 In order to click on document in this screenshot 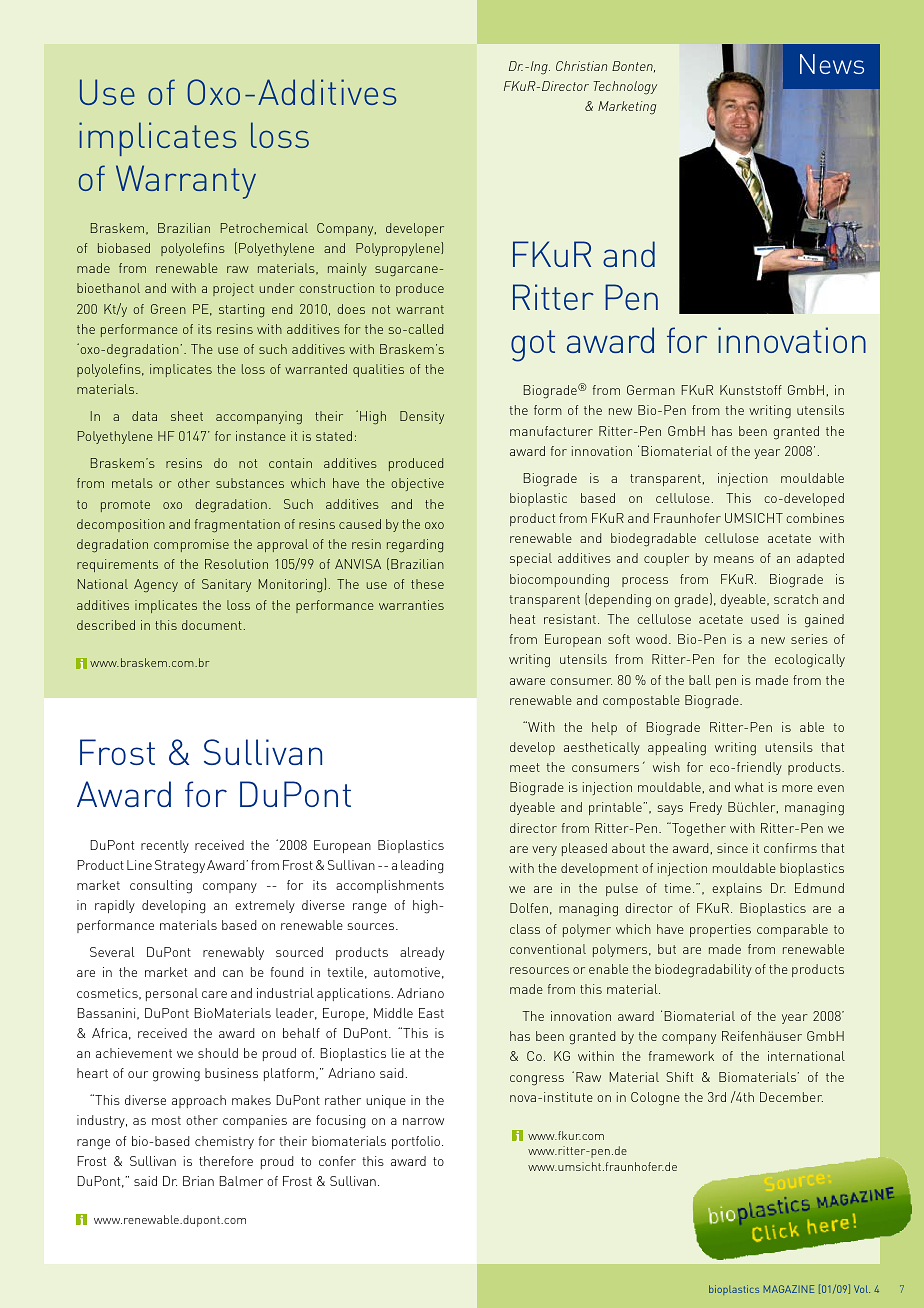, I will do `click(212, 625)`.
